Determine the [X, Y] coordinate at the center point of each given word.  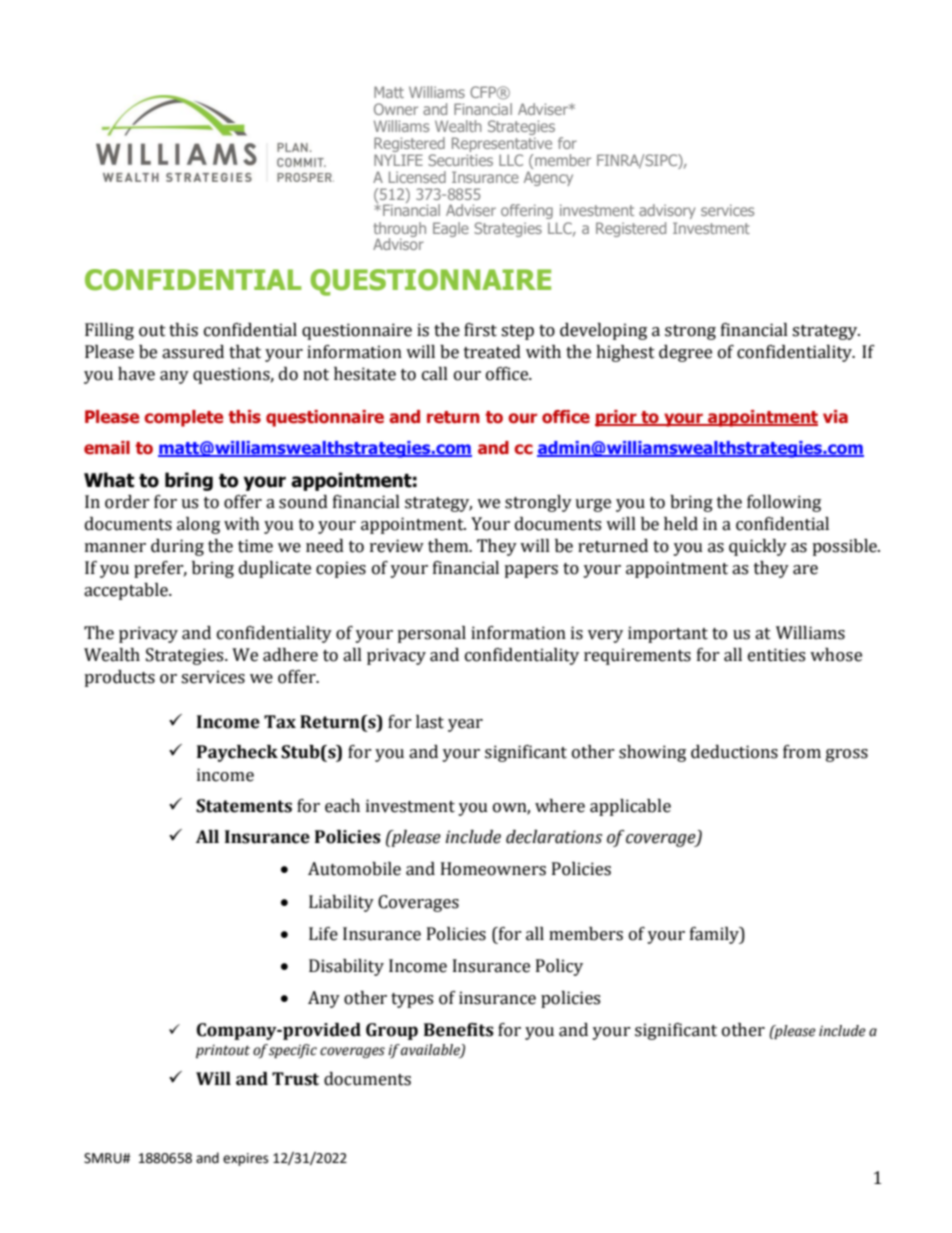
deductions [734, 752]
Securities [460, 160]
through [399, 230]
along [198, 525]
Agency [548, 178]
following [784, 503]
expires [245, 1159]
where [560, 806]
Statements [244, 806]
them [449, 546]
